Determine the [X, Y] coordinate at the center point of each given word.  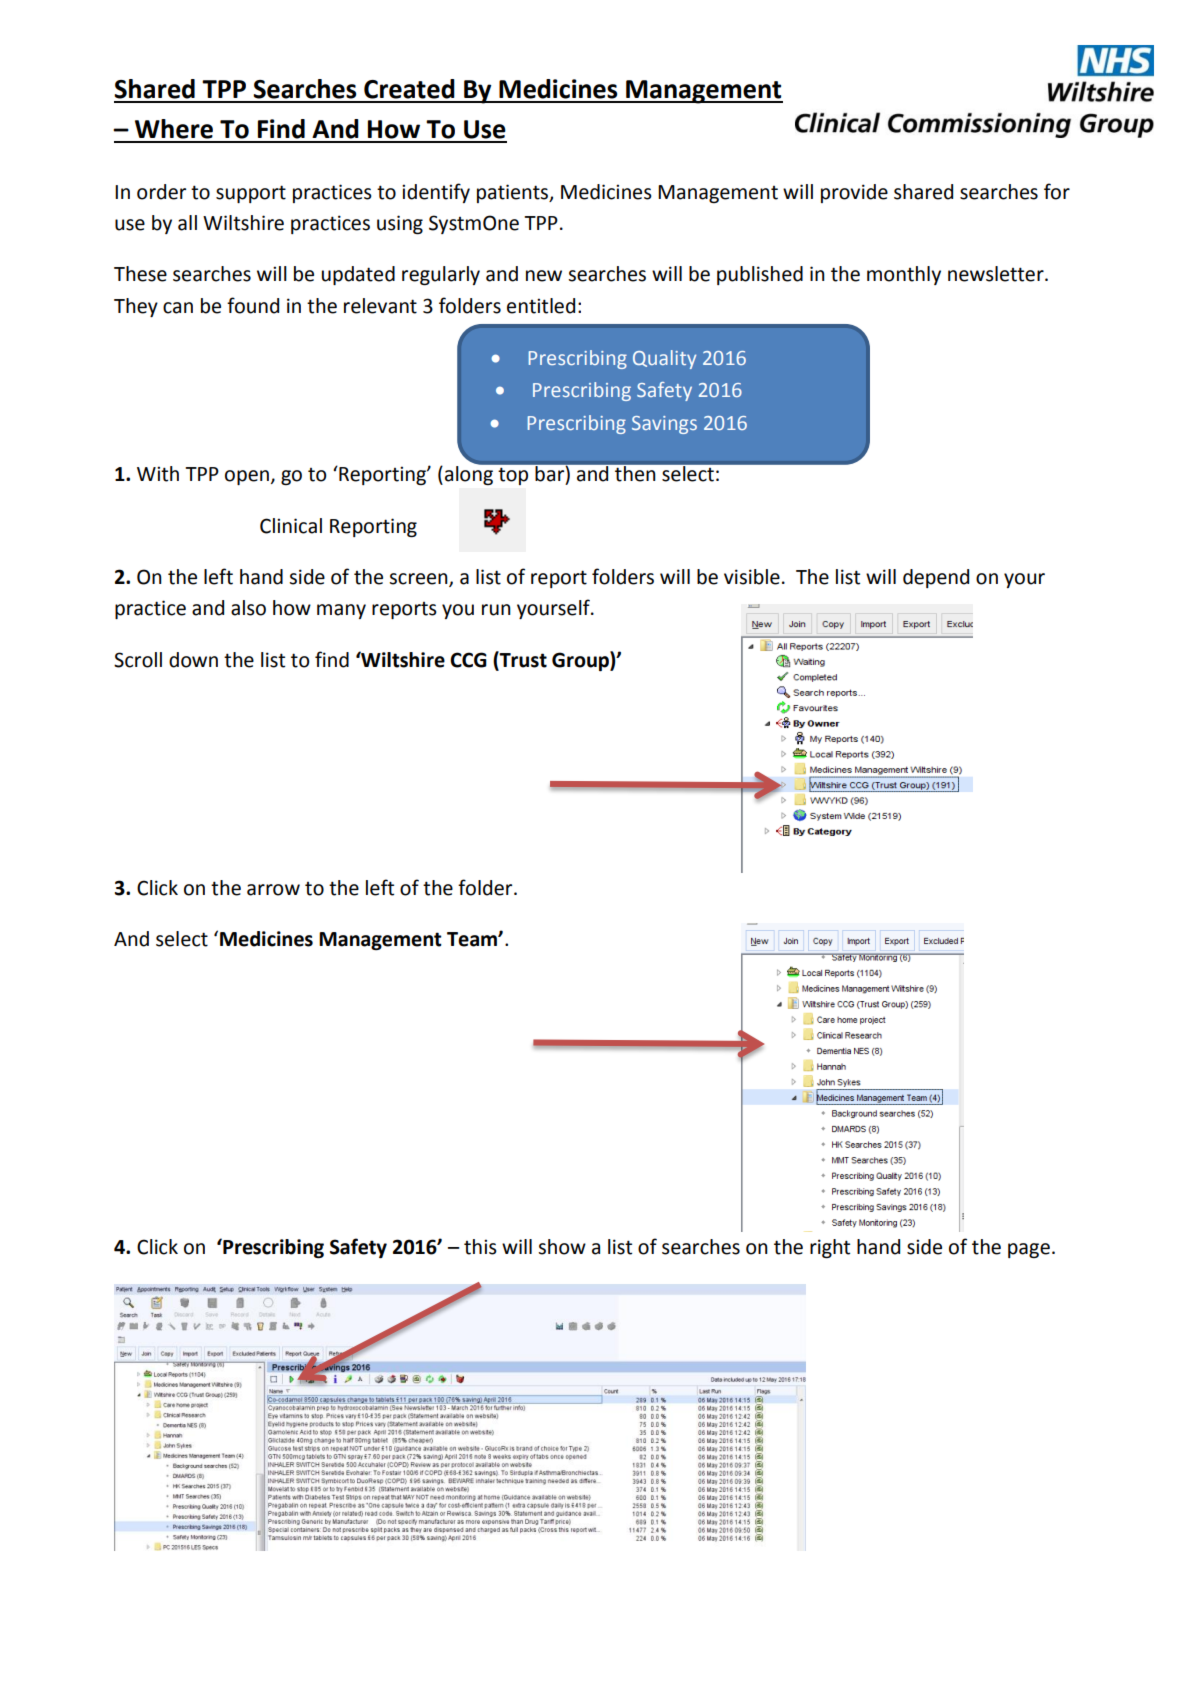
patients [514, 193]
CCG [468, 660]
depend [936, 578]
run [496, 610]
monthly [904, 275]
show [562, 1247]
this [480, 1247]
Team [473, 939]
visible [752, 577]
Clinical [291, 526]
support [251, 194]
